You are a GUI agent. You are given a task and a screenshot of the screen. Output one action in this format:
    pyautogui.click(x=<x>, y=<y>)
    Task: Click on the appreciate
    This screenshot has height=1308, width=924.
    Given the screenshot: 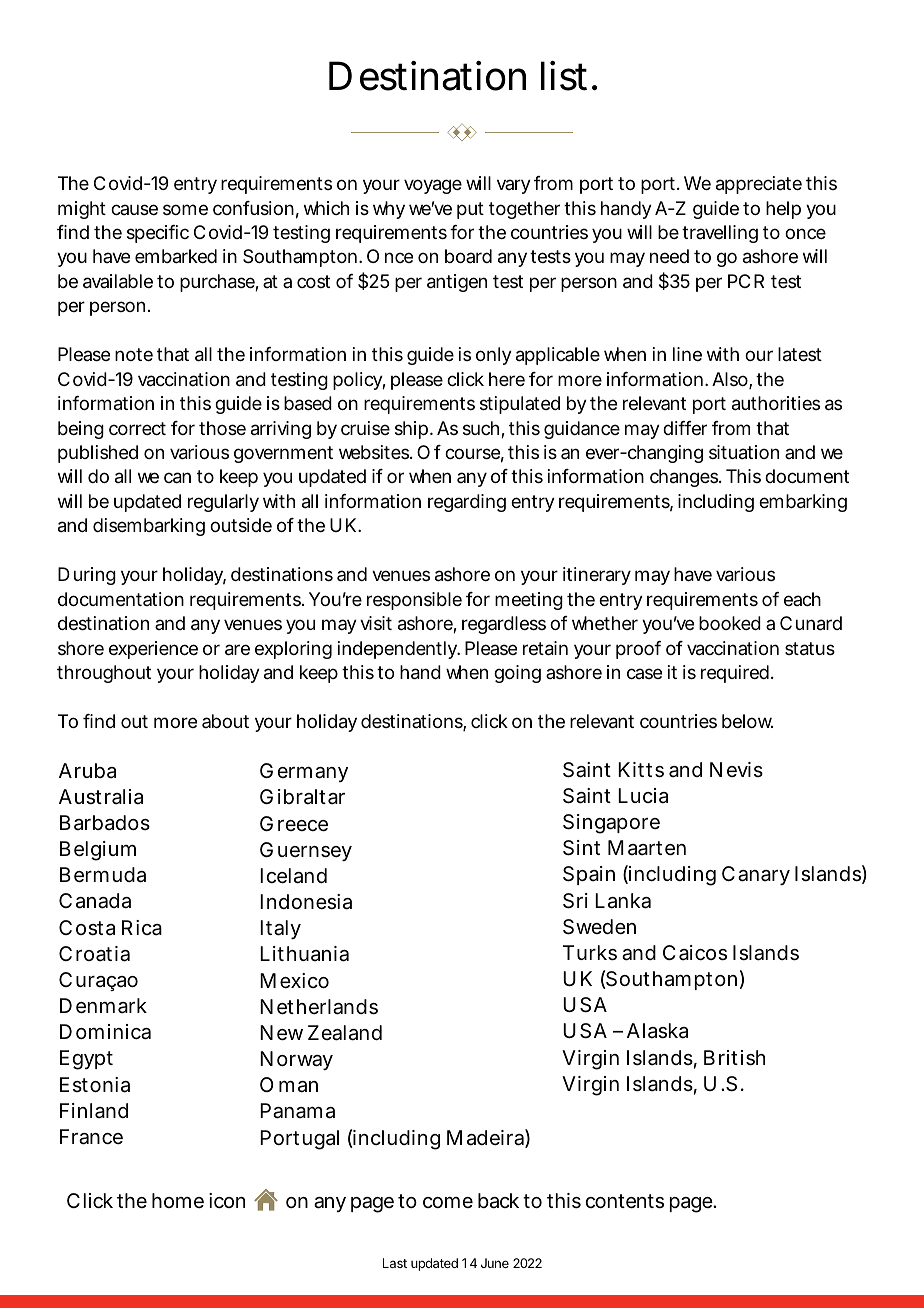 What is the action you would take?
    pyautogui.click(x=759, y=185)
